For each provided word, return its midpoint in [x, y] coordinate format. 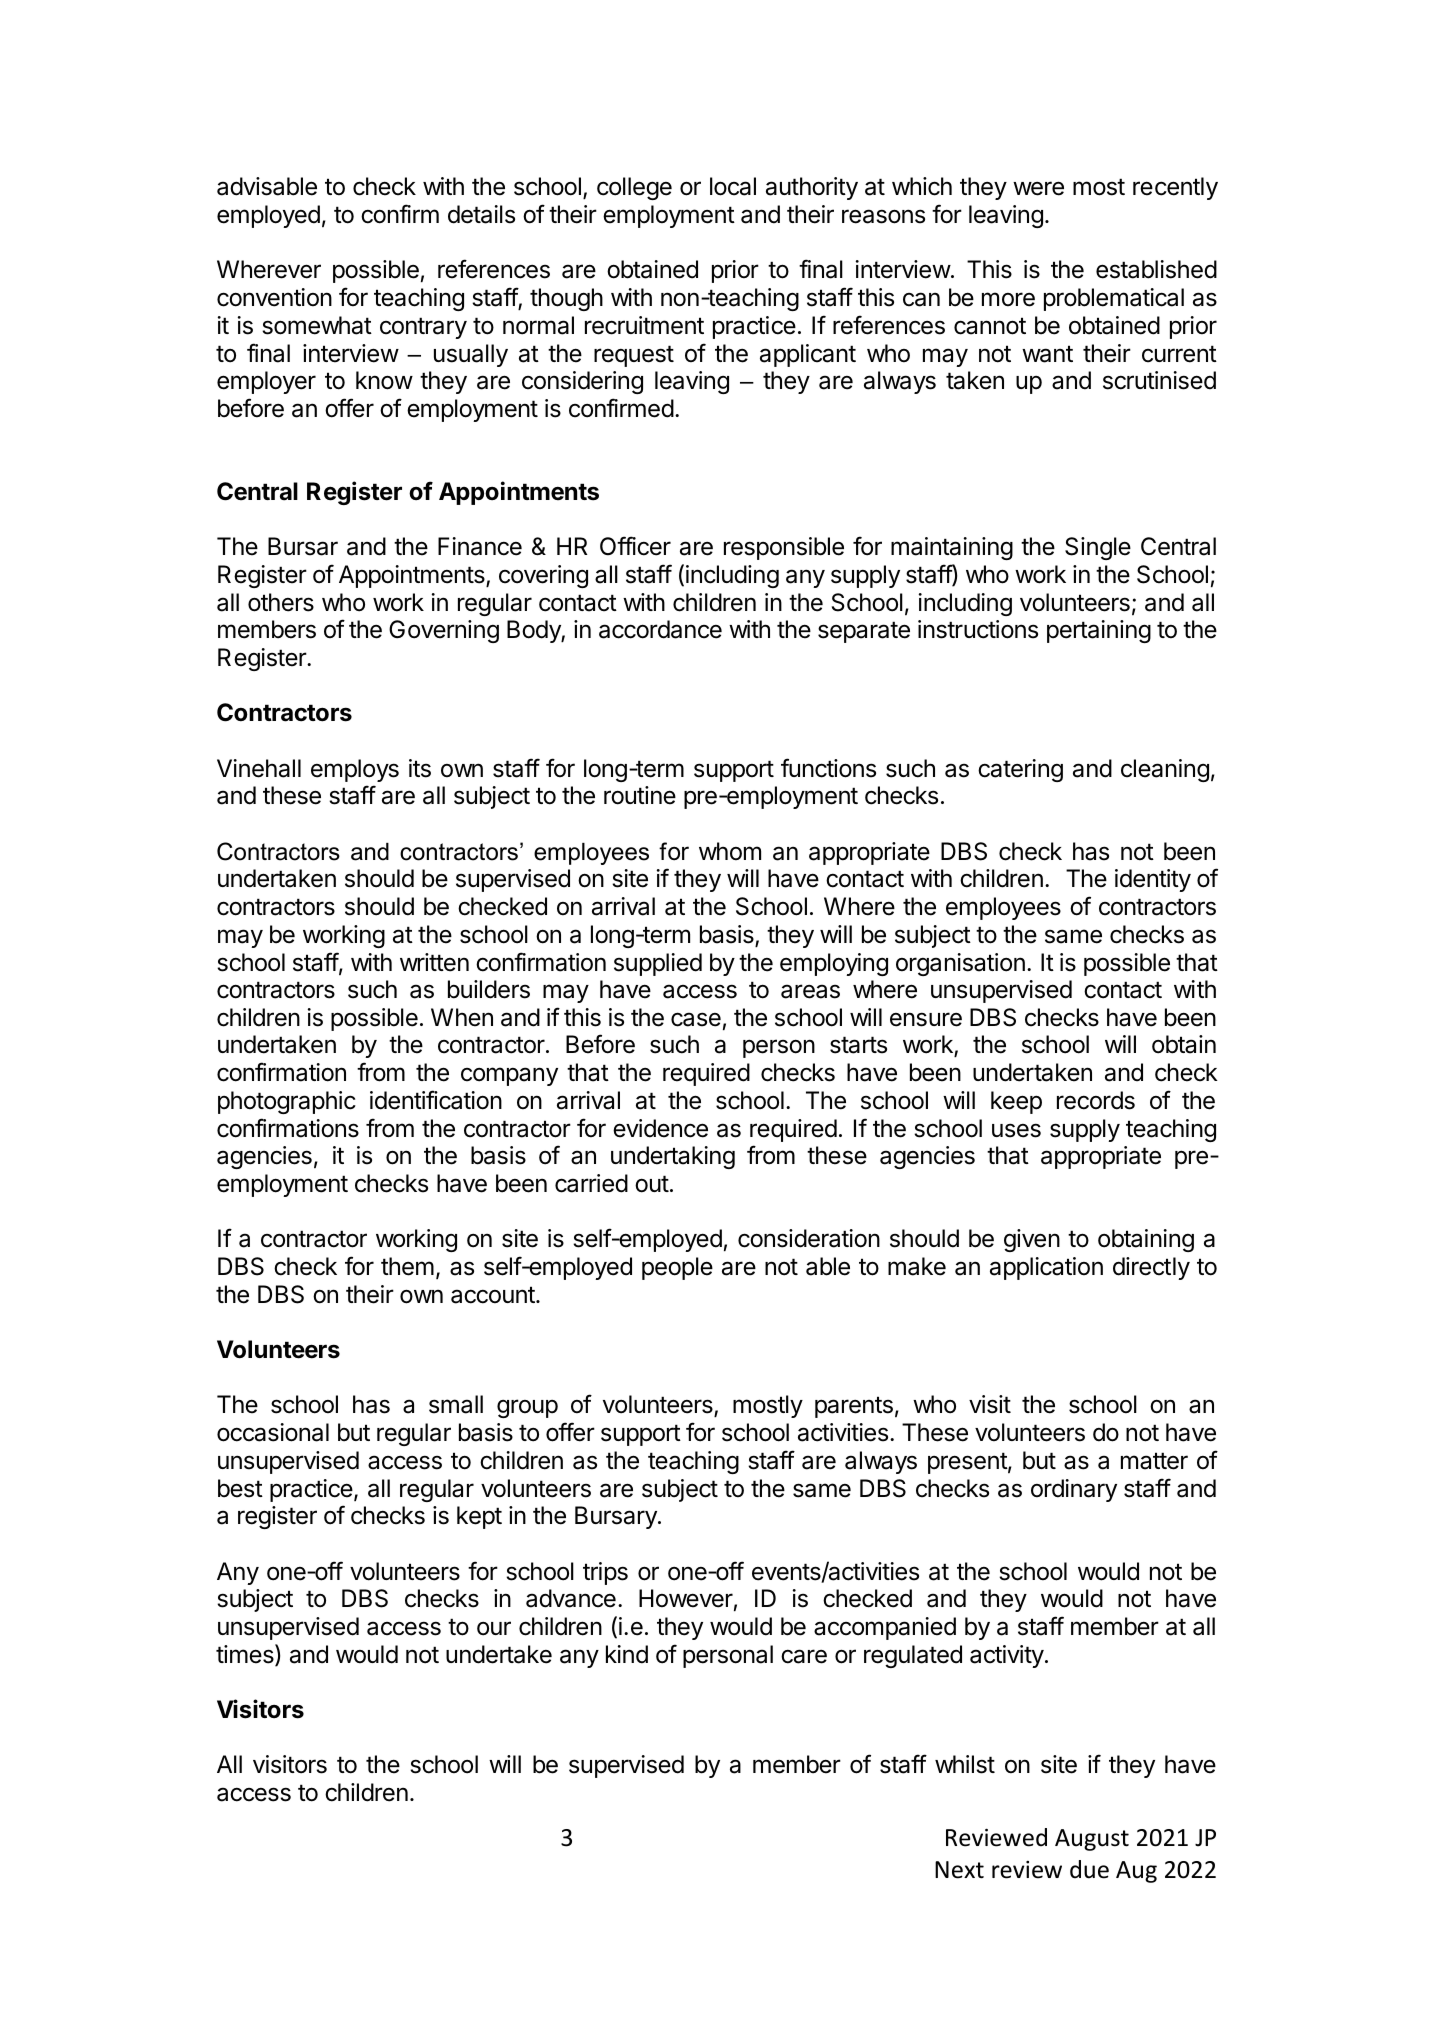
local [733, 186]
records [1096, 1100]
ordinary [1074, 1490]
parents [854, 1407]
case [696, 1019]
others [281, 602]
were [1038, 188]
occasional [273, 1432]
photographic [287, 1102]
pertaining [1099, 631]
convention [274, 297]
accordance [660, 629]
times [246, 1655]
